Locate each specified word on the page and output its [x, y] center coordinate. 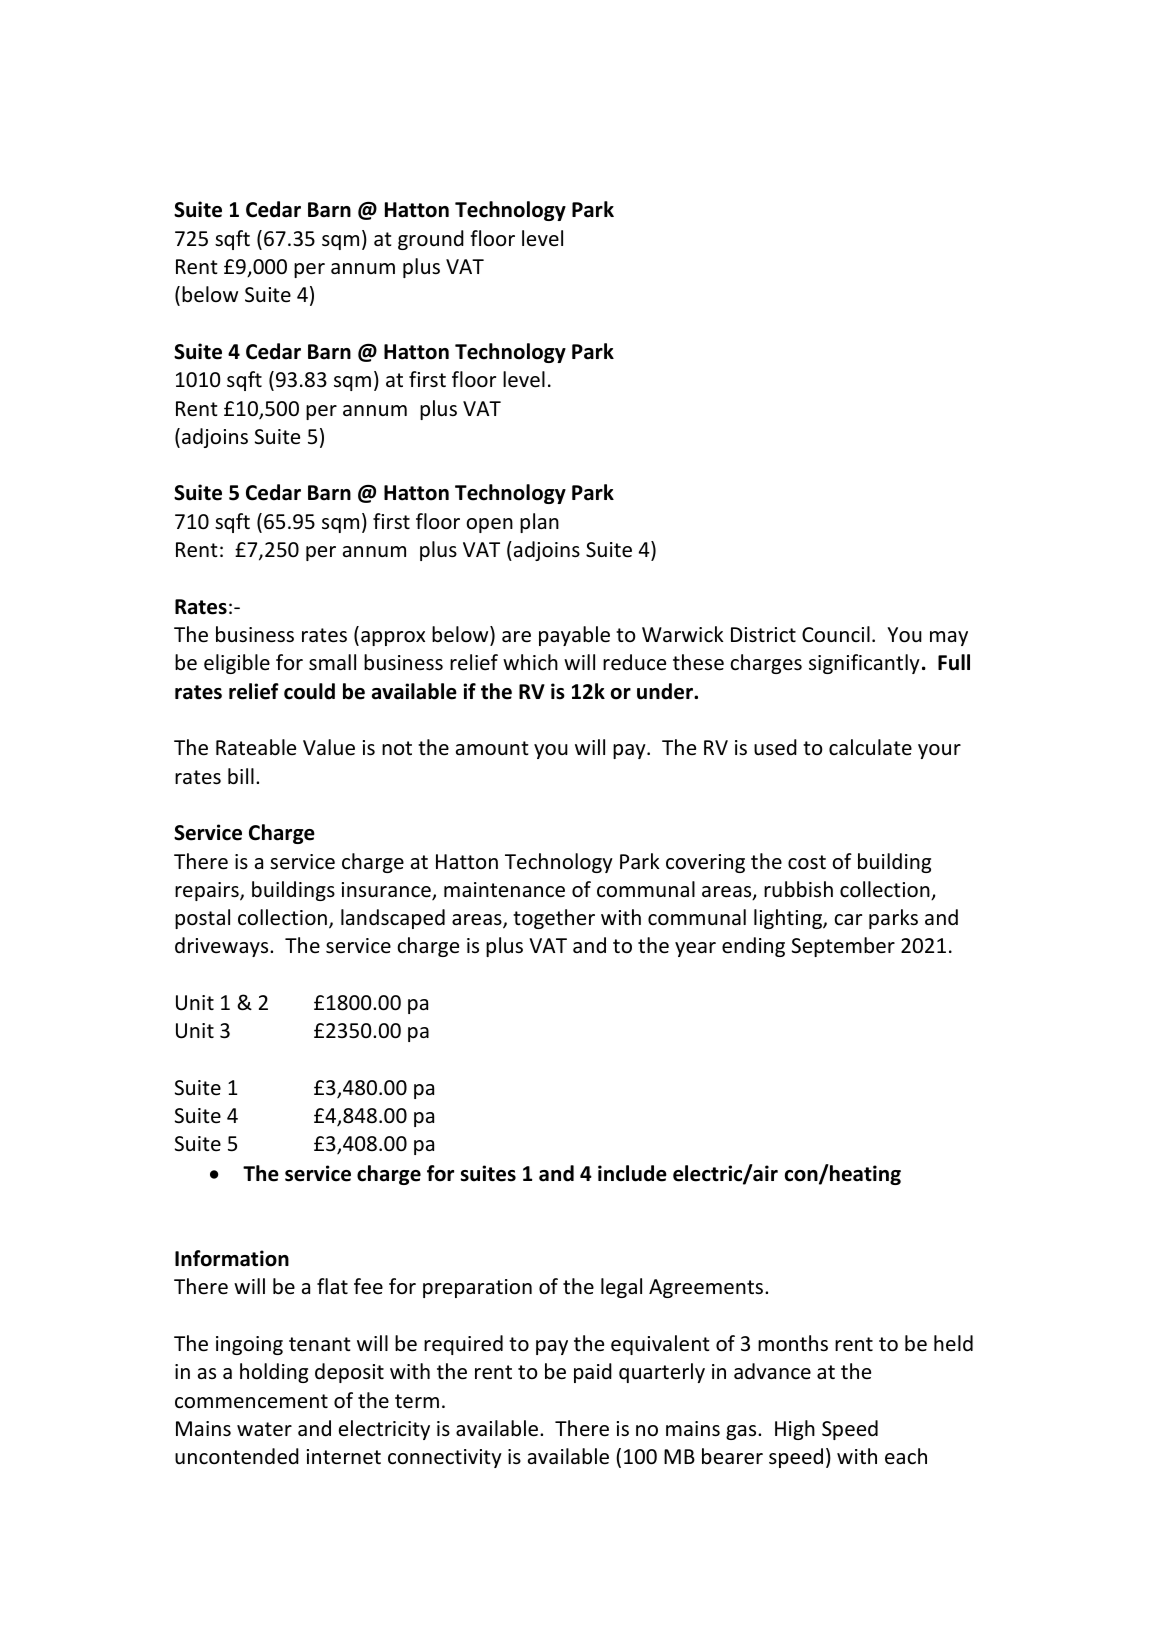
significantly [864, 664]
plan [539, 523]
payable [574, 636]
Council [836, 634]
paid [593, 1373]
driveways [223, 947]
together [554, 919]
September [843, 947]
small [332, 662]
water [264, 1429]
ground [431, 240]
